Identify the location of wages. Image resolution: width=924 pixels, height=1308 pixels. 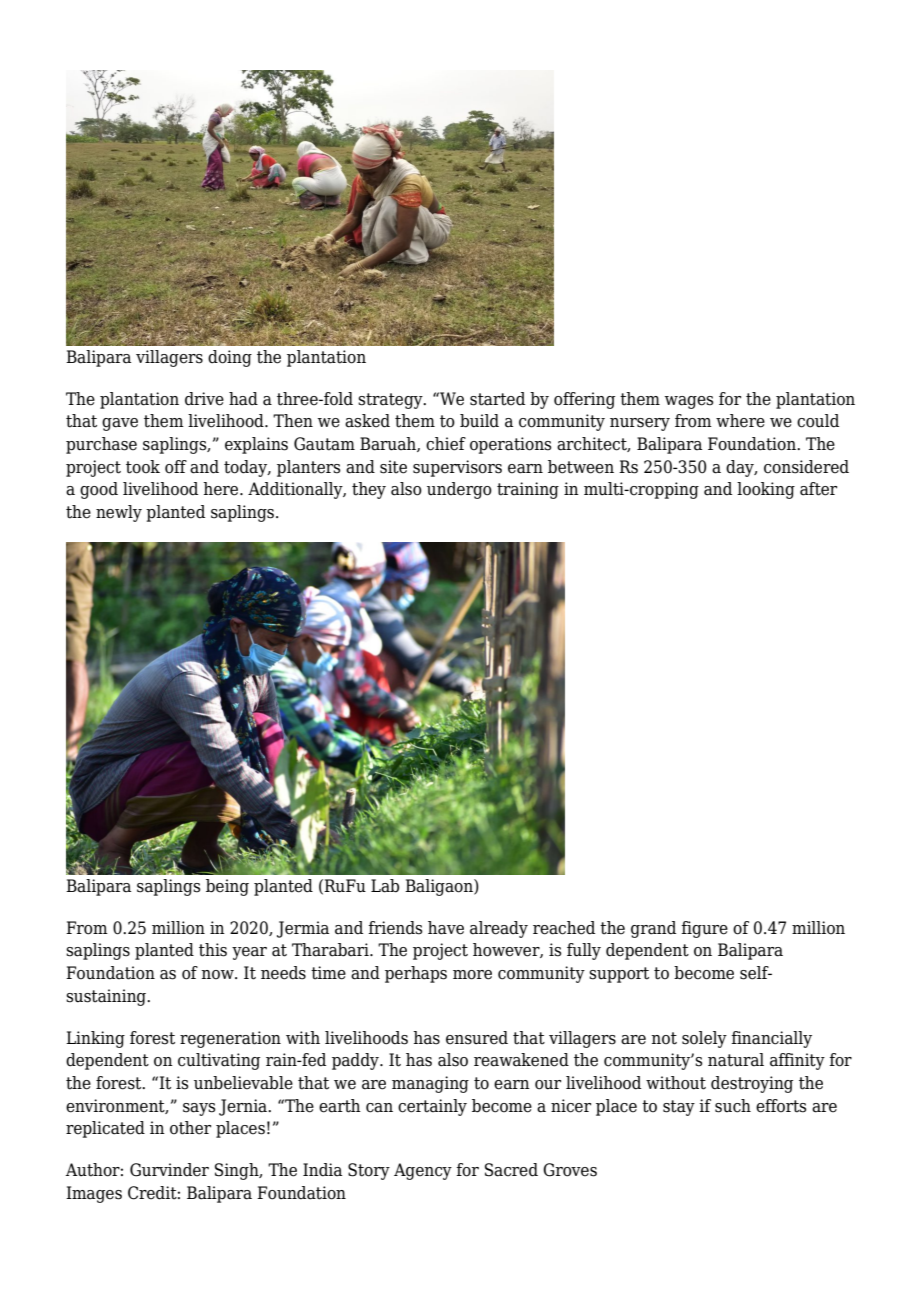
(689, 402).
